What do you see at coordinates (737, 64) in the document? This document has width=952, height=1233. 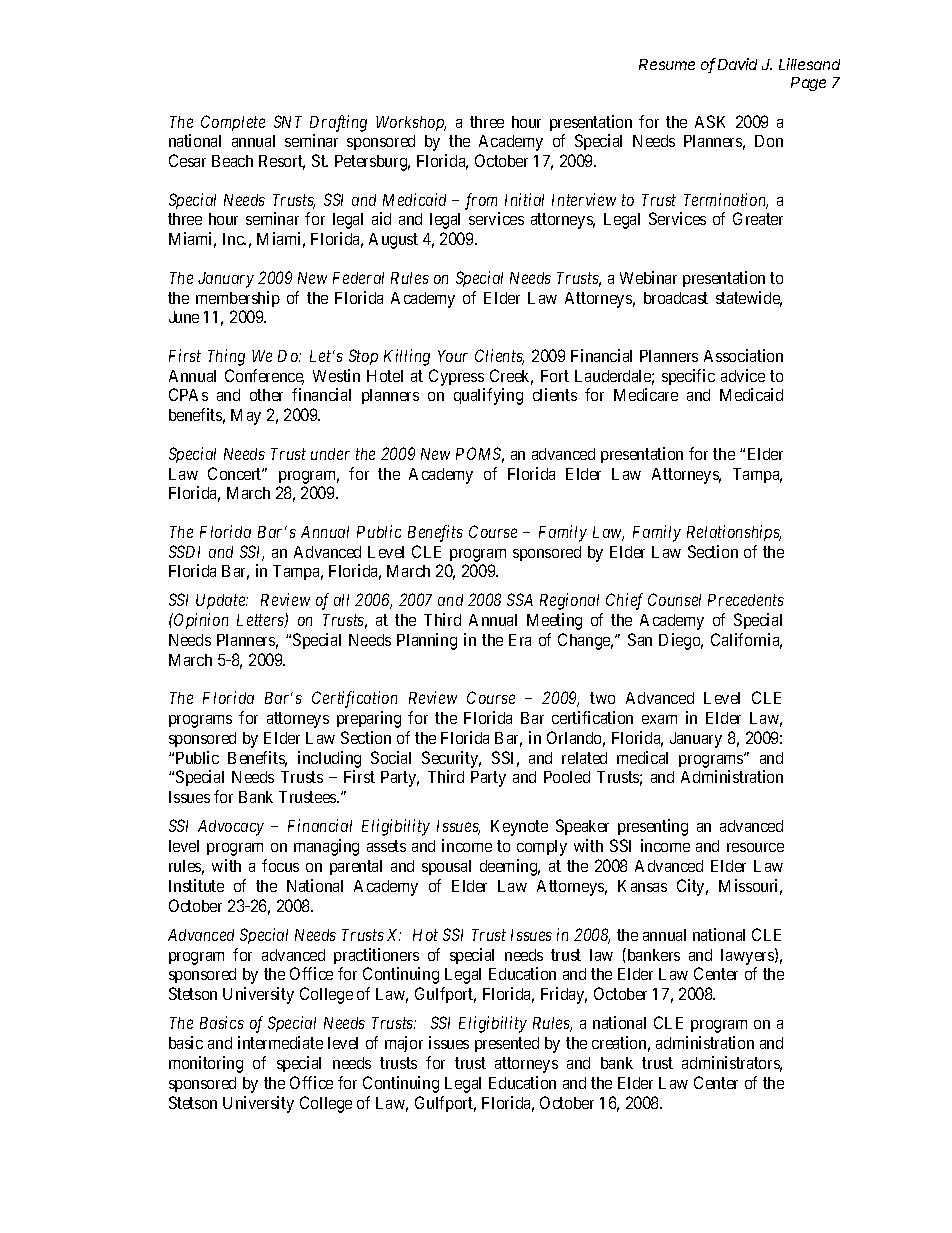 I see `David` at bounding box center [737, 64].
